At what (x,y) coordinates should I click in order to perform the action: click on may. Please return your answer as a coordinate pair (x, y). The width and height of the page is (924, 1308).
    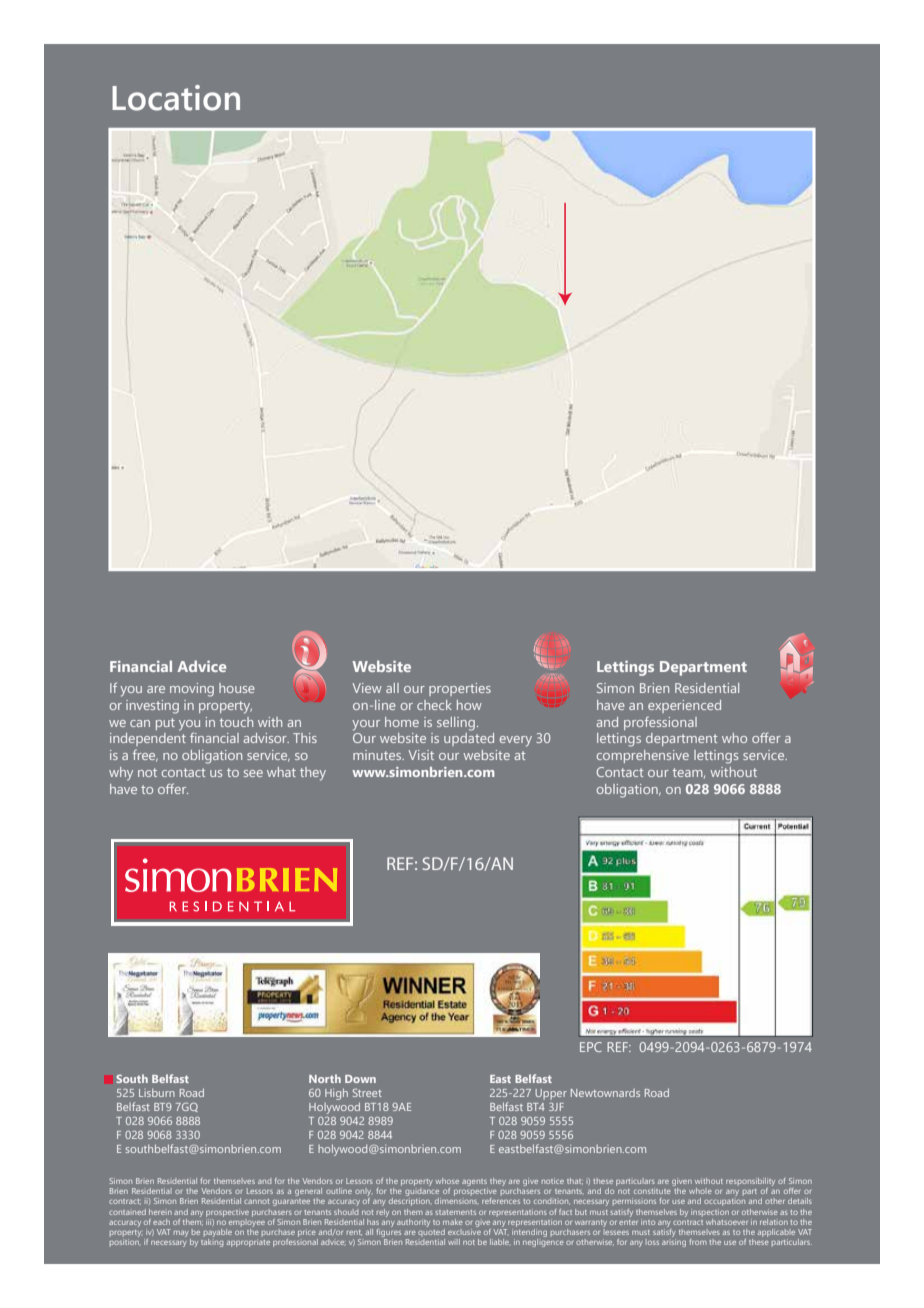
    Looking at the image, I should click on (182, 1235).
